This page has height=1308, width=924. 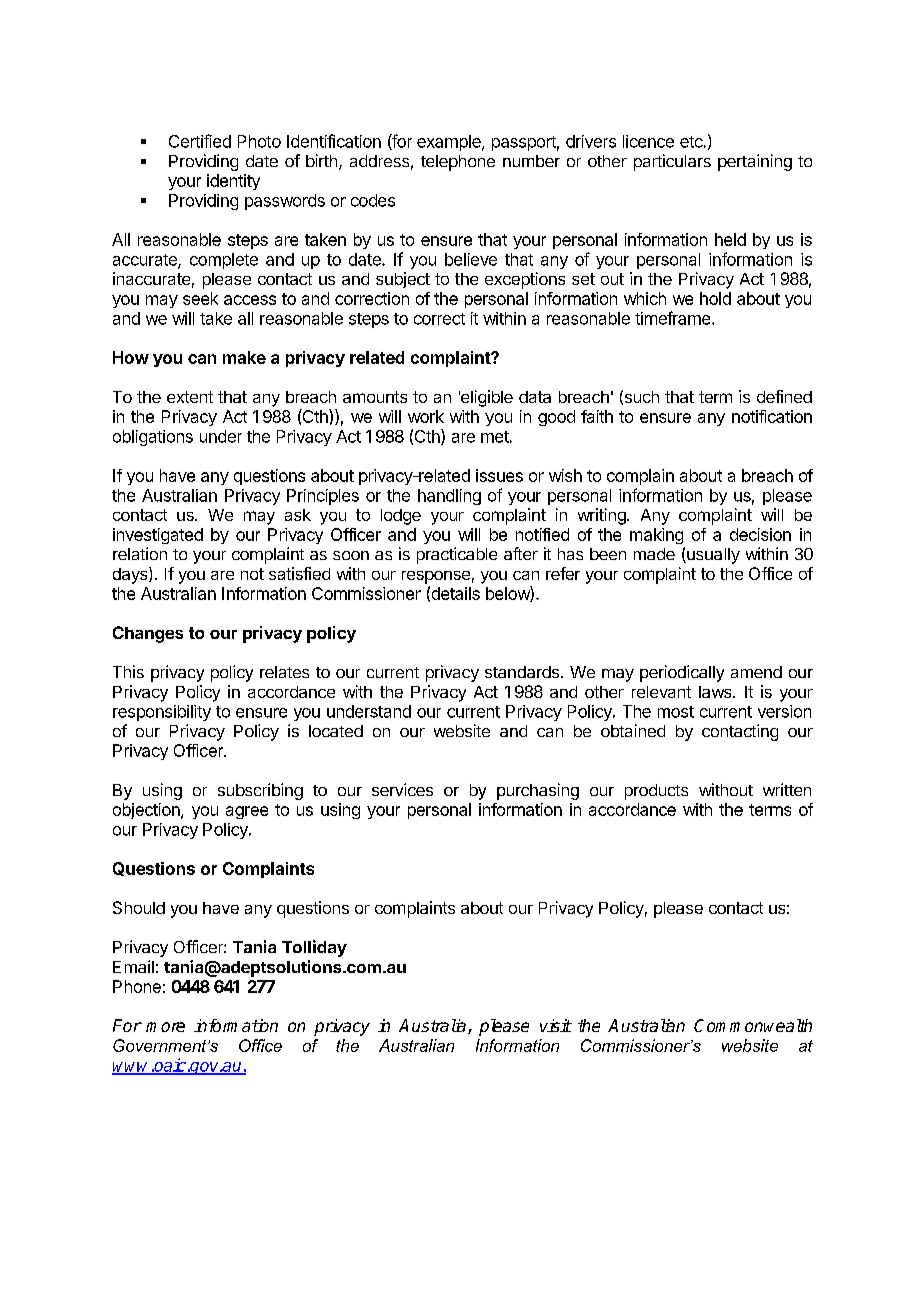 I want to click on example, so click(x=450, y=143).
